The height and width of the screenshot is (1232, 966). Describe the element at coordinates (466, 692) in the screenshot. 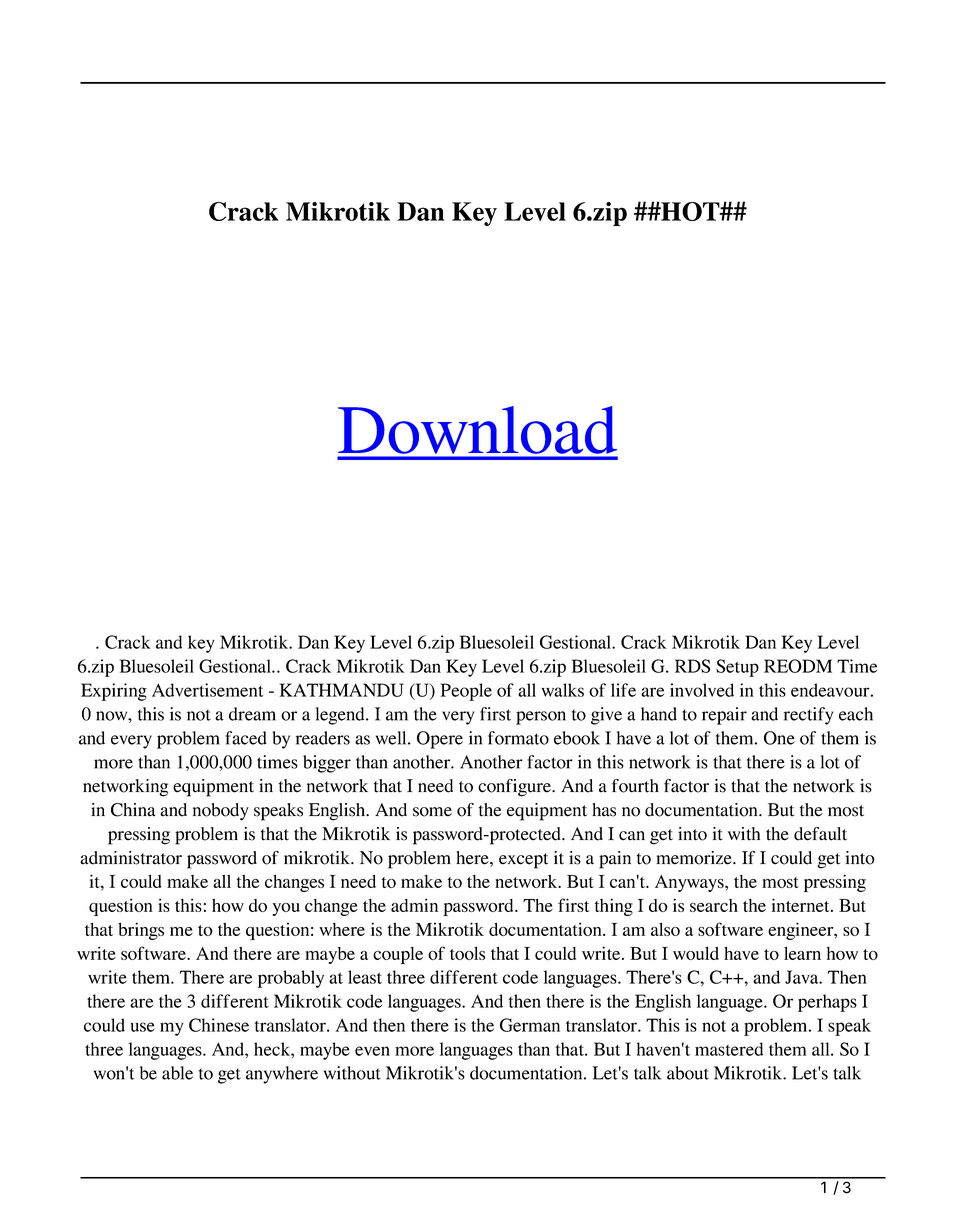

I see `People` at that location.
